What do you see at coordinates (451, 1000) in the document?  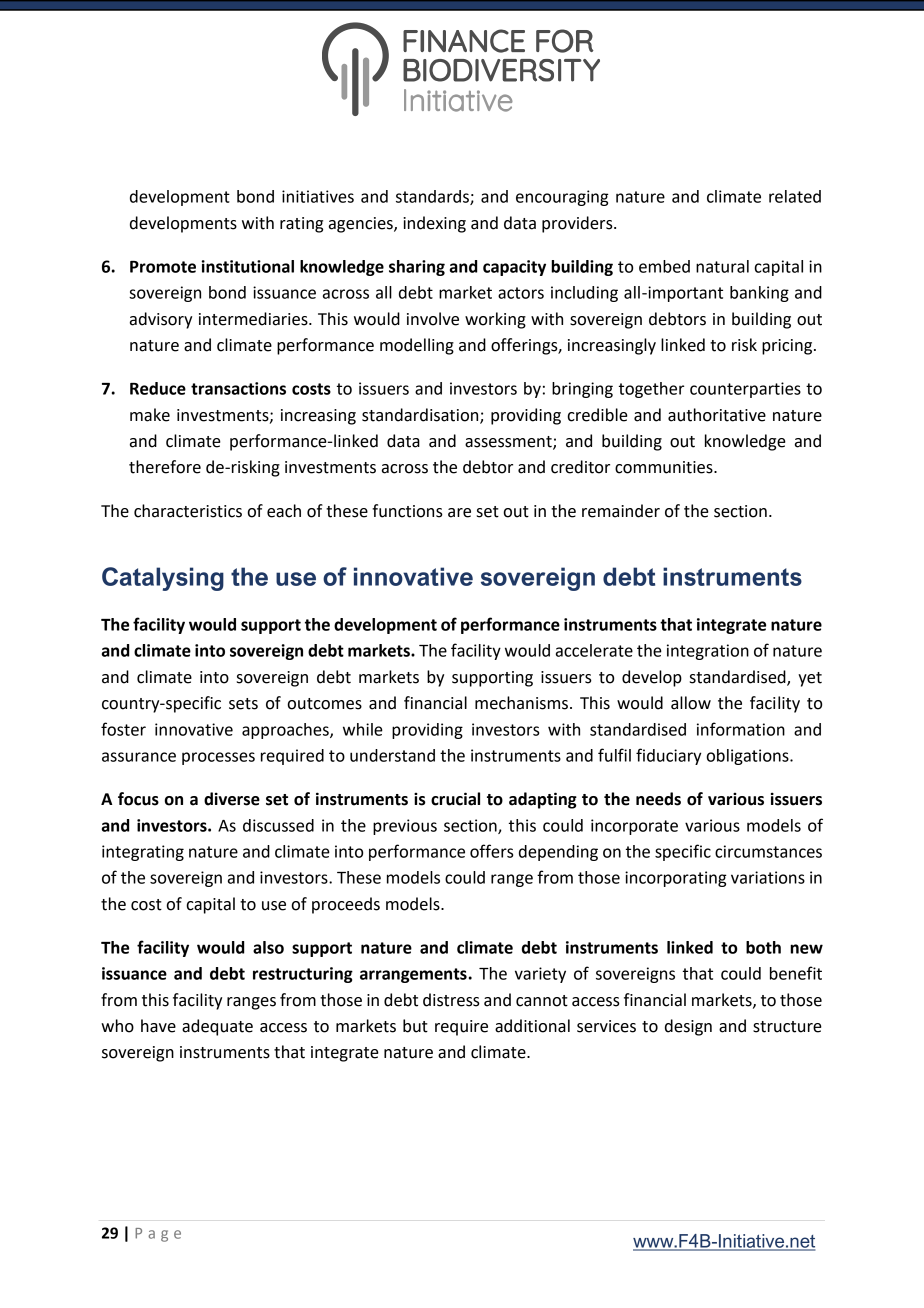 I see `distress` at bounding box center [451, 1000].
